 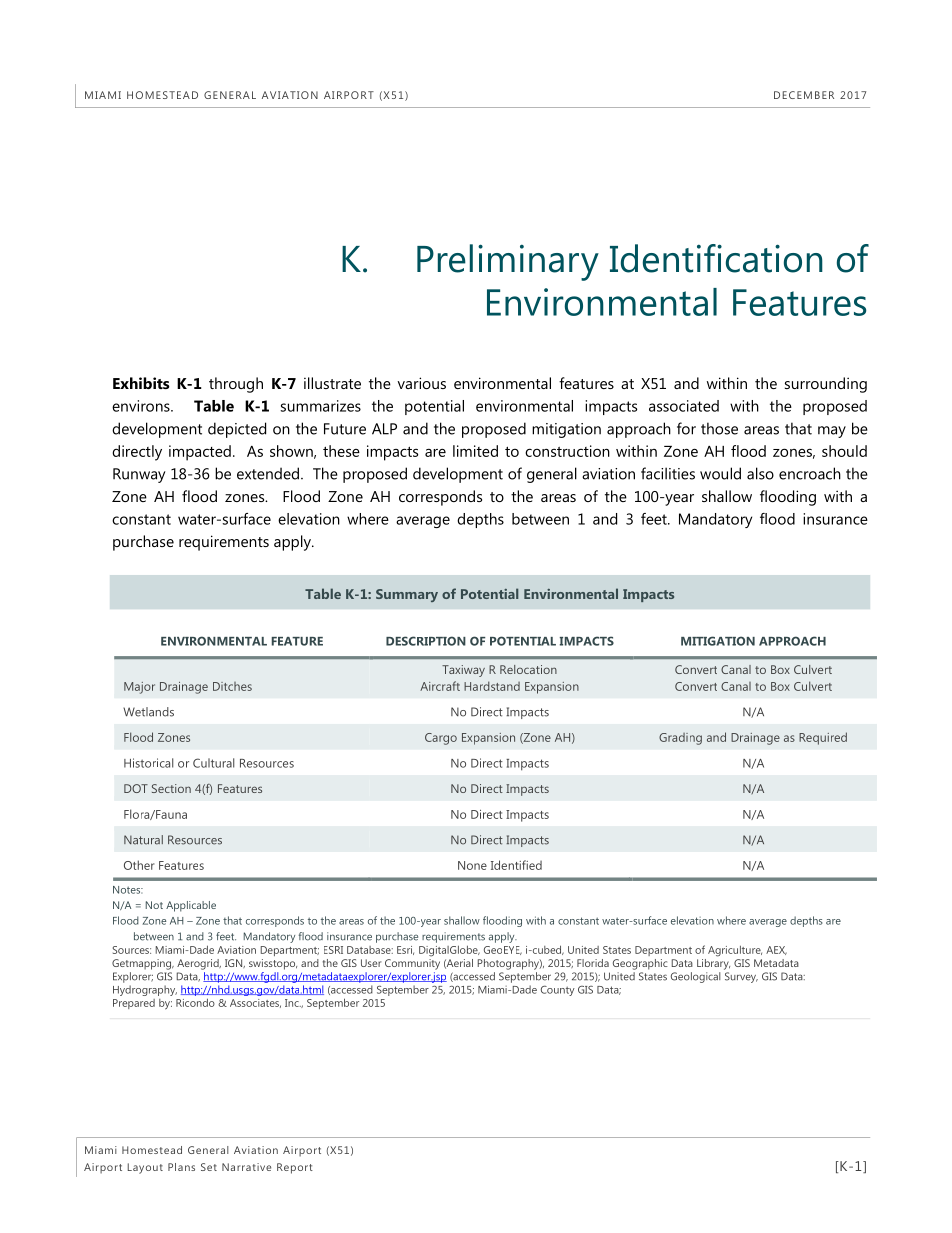 What do you see at coordinates (716, 258) in the screenshot?
I see `Identification` at bounding box center [716, 258].
